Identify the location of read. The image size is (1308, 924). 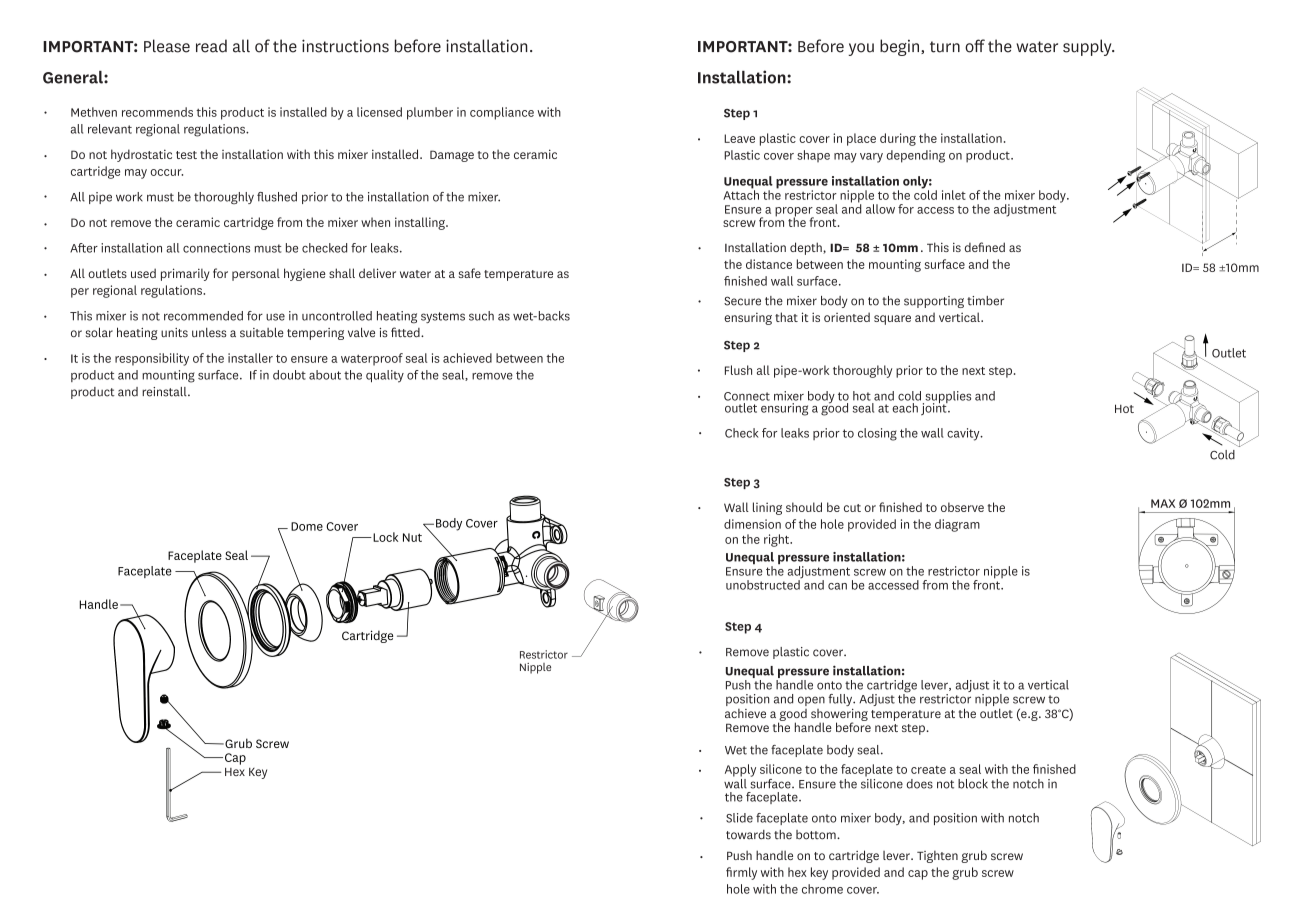
(211, 46).
